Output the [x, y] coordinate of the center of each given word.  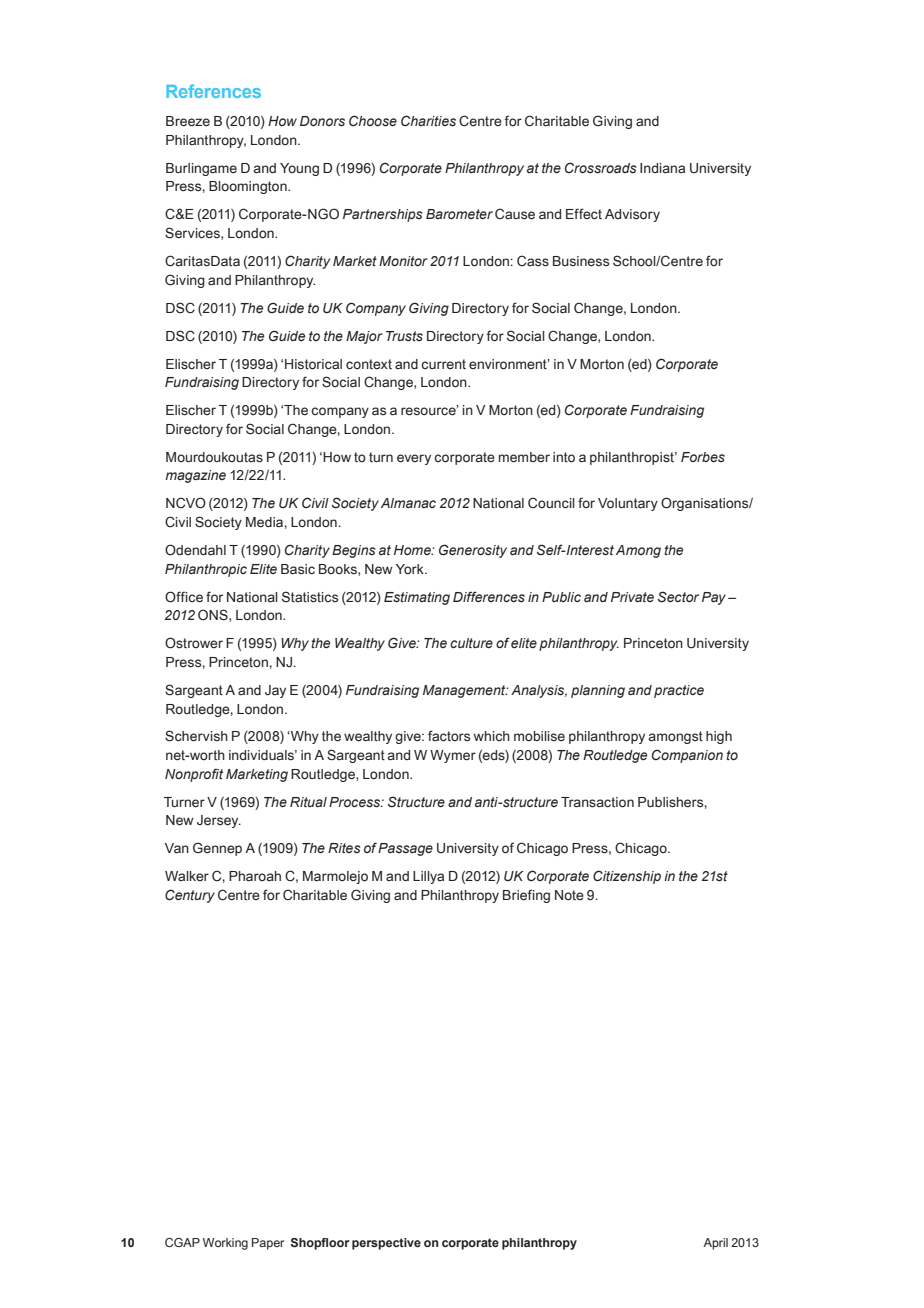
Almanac [408, 503]
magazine [195, 476]
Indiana [662, 168]
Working [225, 1244]
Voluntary [628, 504]
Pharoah [255, 876]
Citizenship [627, 877]
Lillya [428, 877]
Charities [428, 121]
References [213, 91]
